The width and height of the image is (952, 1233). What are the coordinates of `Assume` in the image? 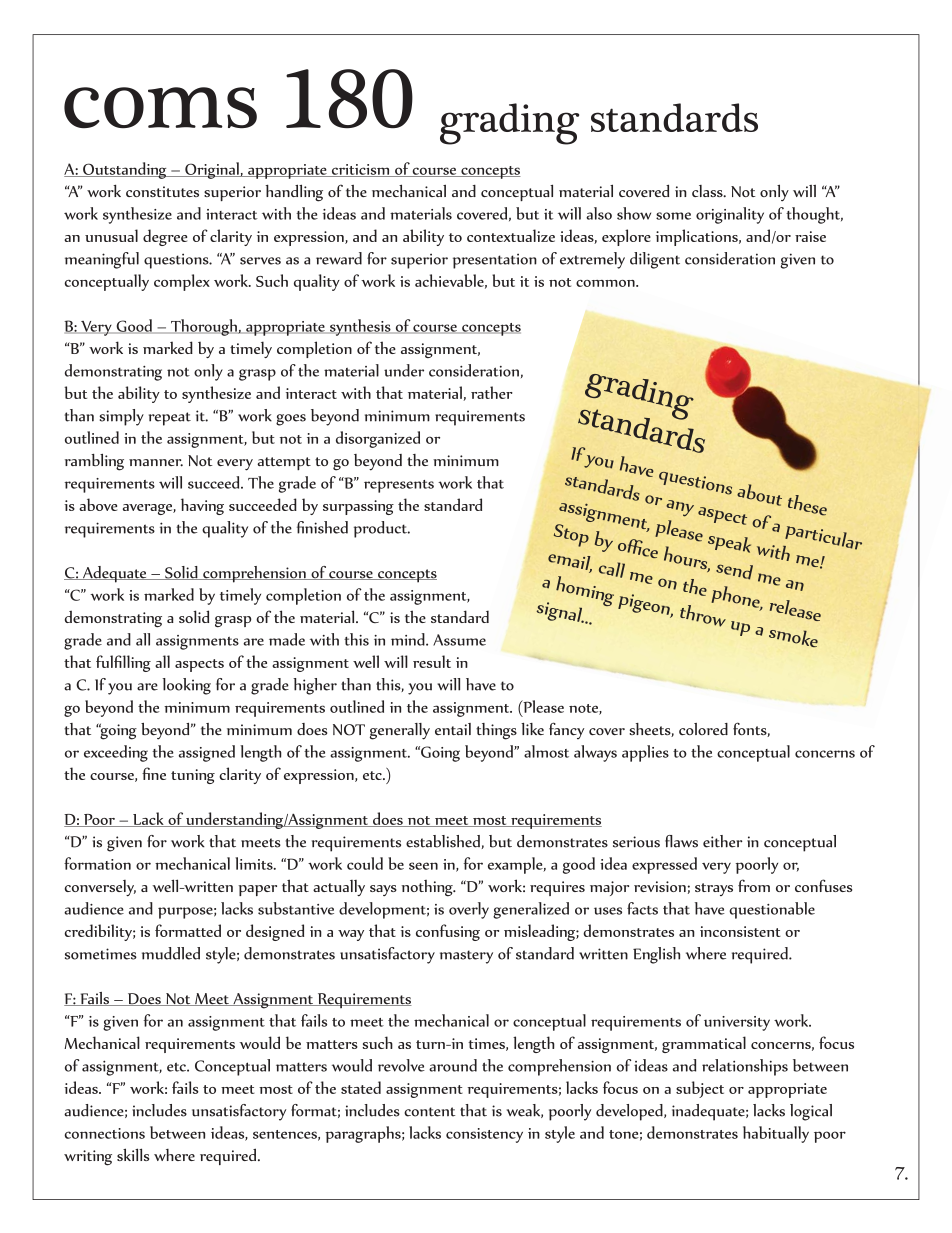 It's located at (459, 640).
